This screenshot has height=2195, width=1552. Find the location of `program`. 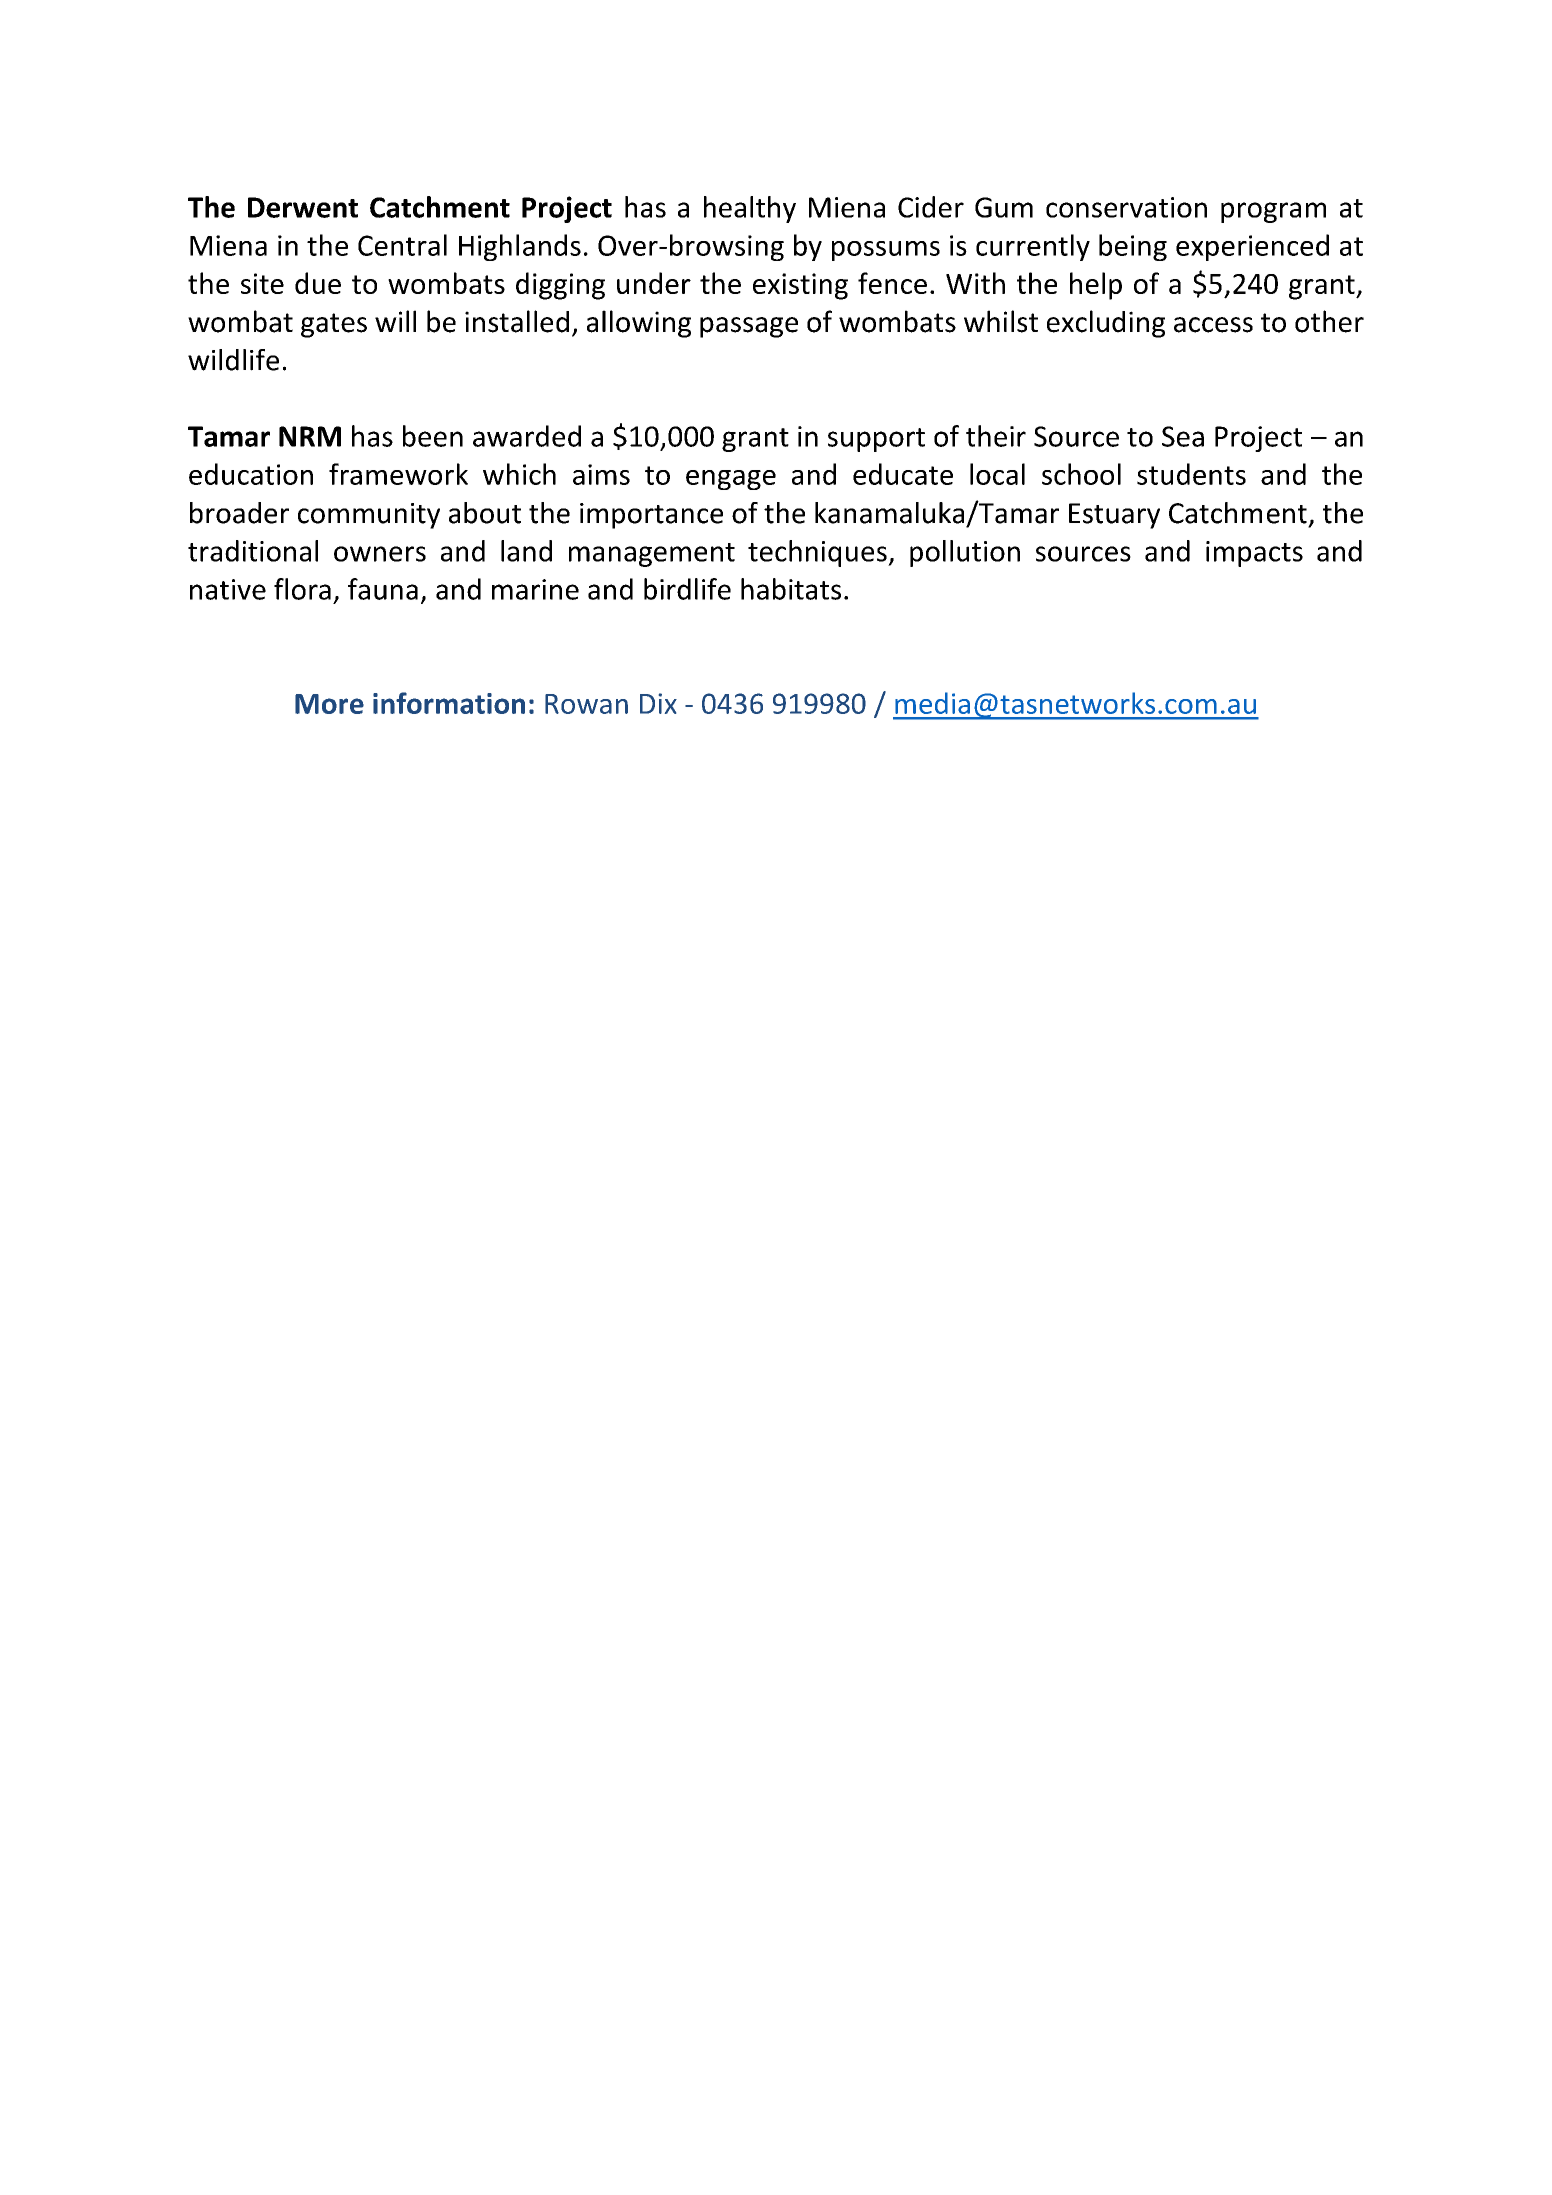

program is located at coordinates (1273, 212).
